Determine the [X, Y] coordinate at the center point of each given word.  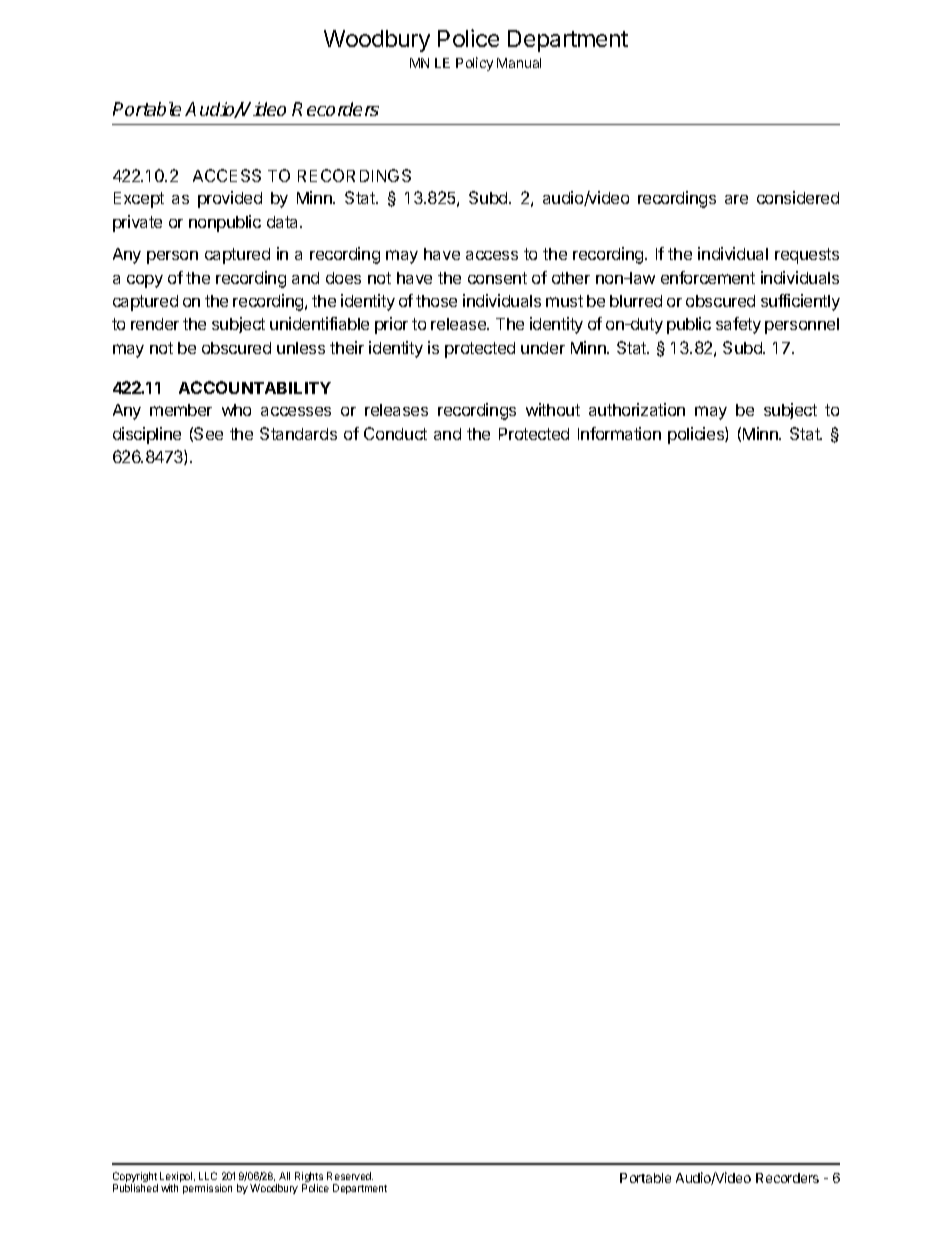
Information [619, 433]
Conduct [395, 433]
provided [230, 199]
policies [697, 435]
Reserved [350, 1176]
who [236, 410]
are [736, 199]
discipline [147, 435]
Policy [474, 64]
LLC [208, 1176]
